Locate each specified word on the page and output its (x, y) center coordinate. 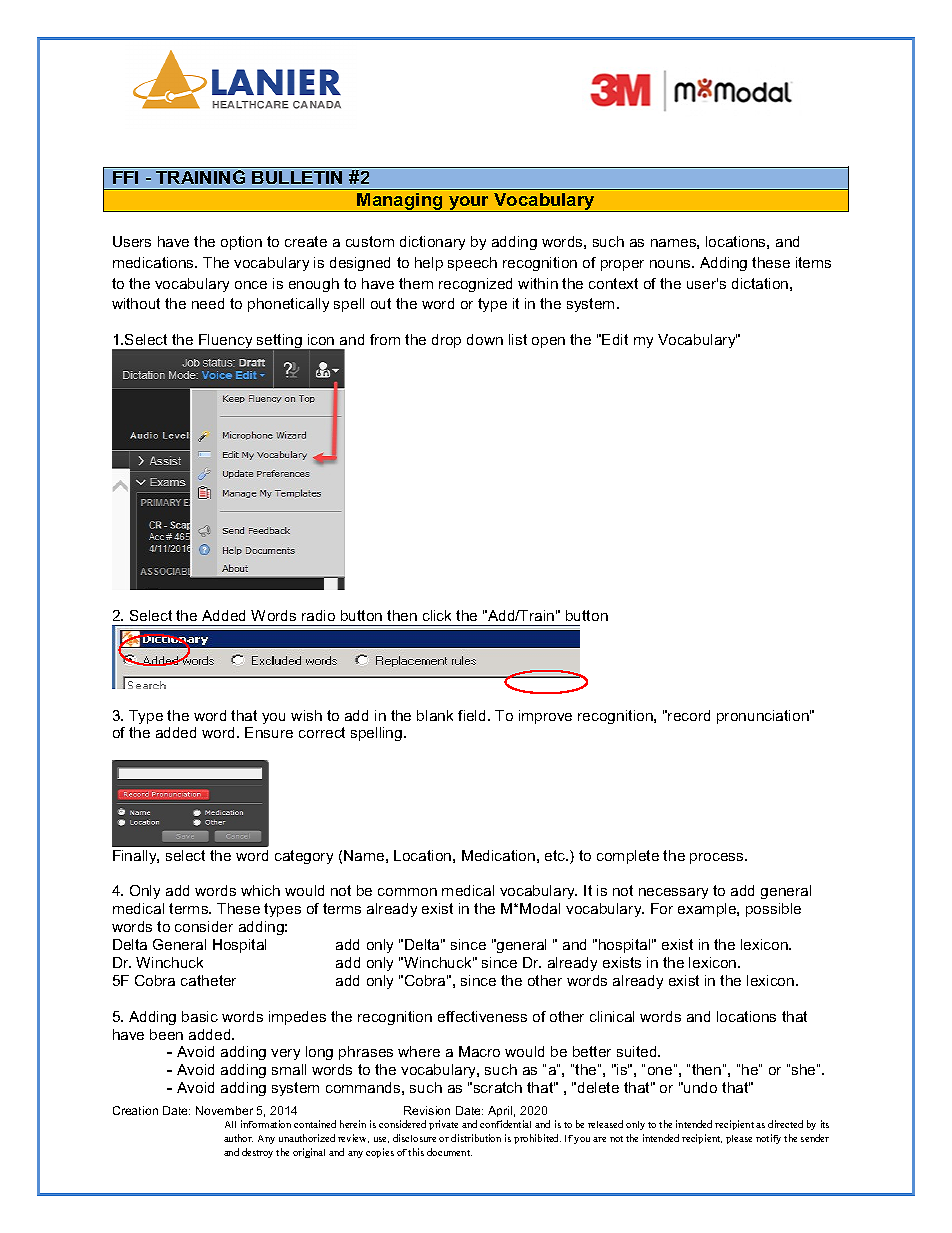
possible (773, 910)
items (813, 262)
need (208, 303)
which (260, 890)
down (485, 339)
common (407, 892)
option (241, 243)
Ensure (269, 732)
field (471, 715)
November (224, 1110)
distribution (476, 1138)
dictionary (432, 243)
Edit (615, 339)
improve (545, 717)
